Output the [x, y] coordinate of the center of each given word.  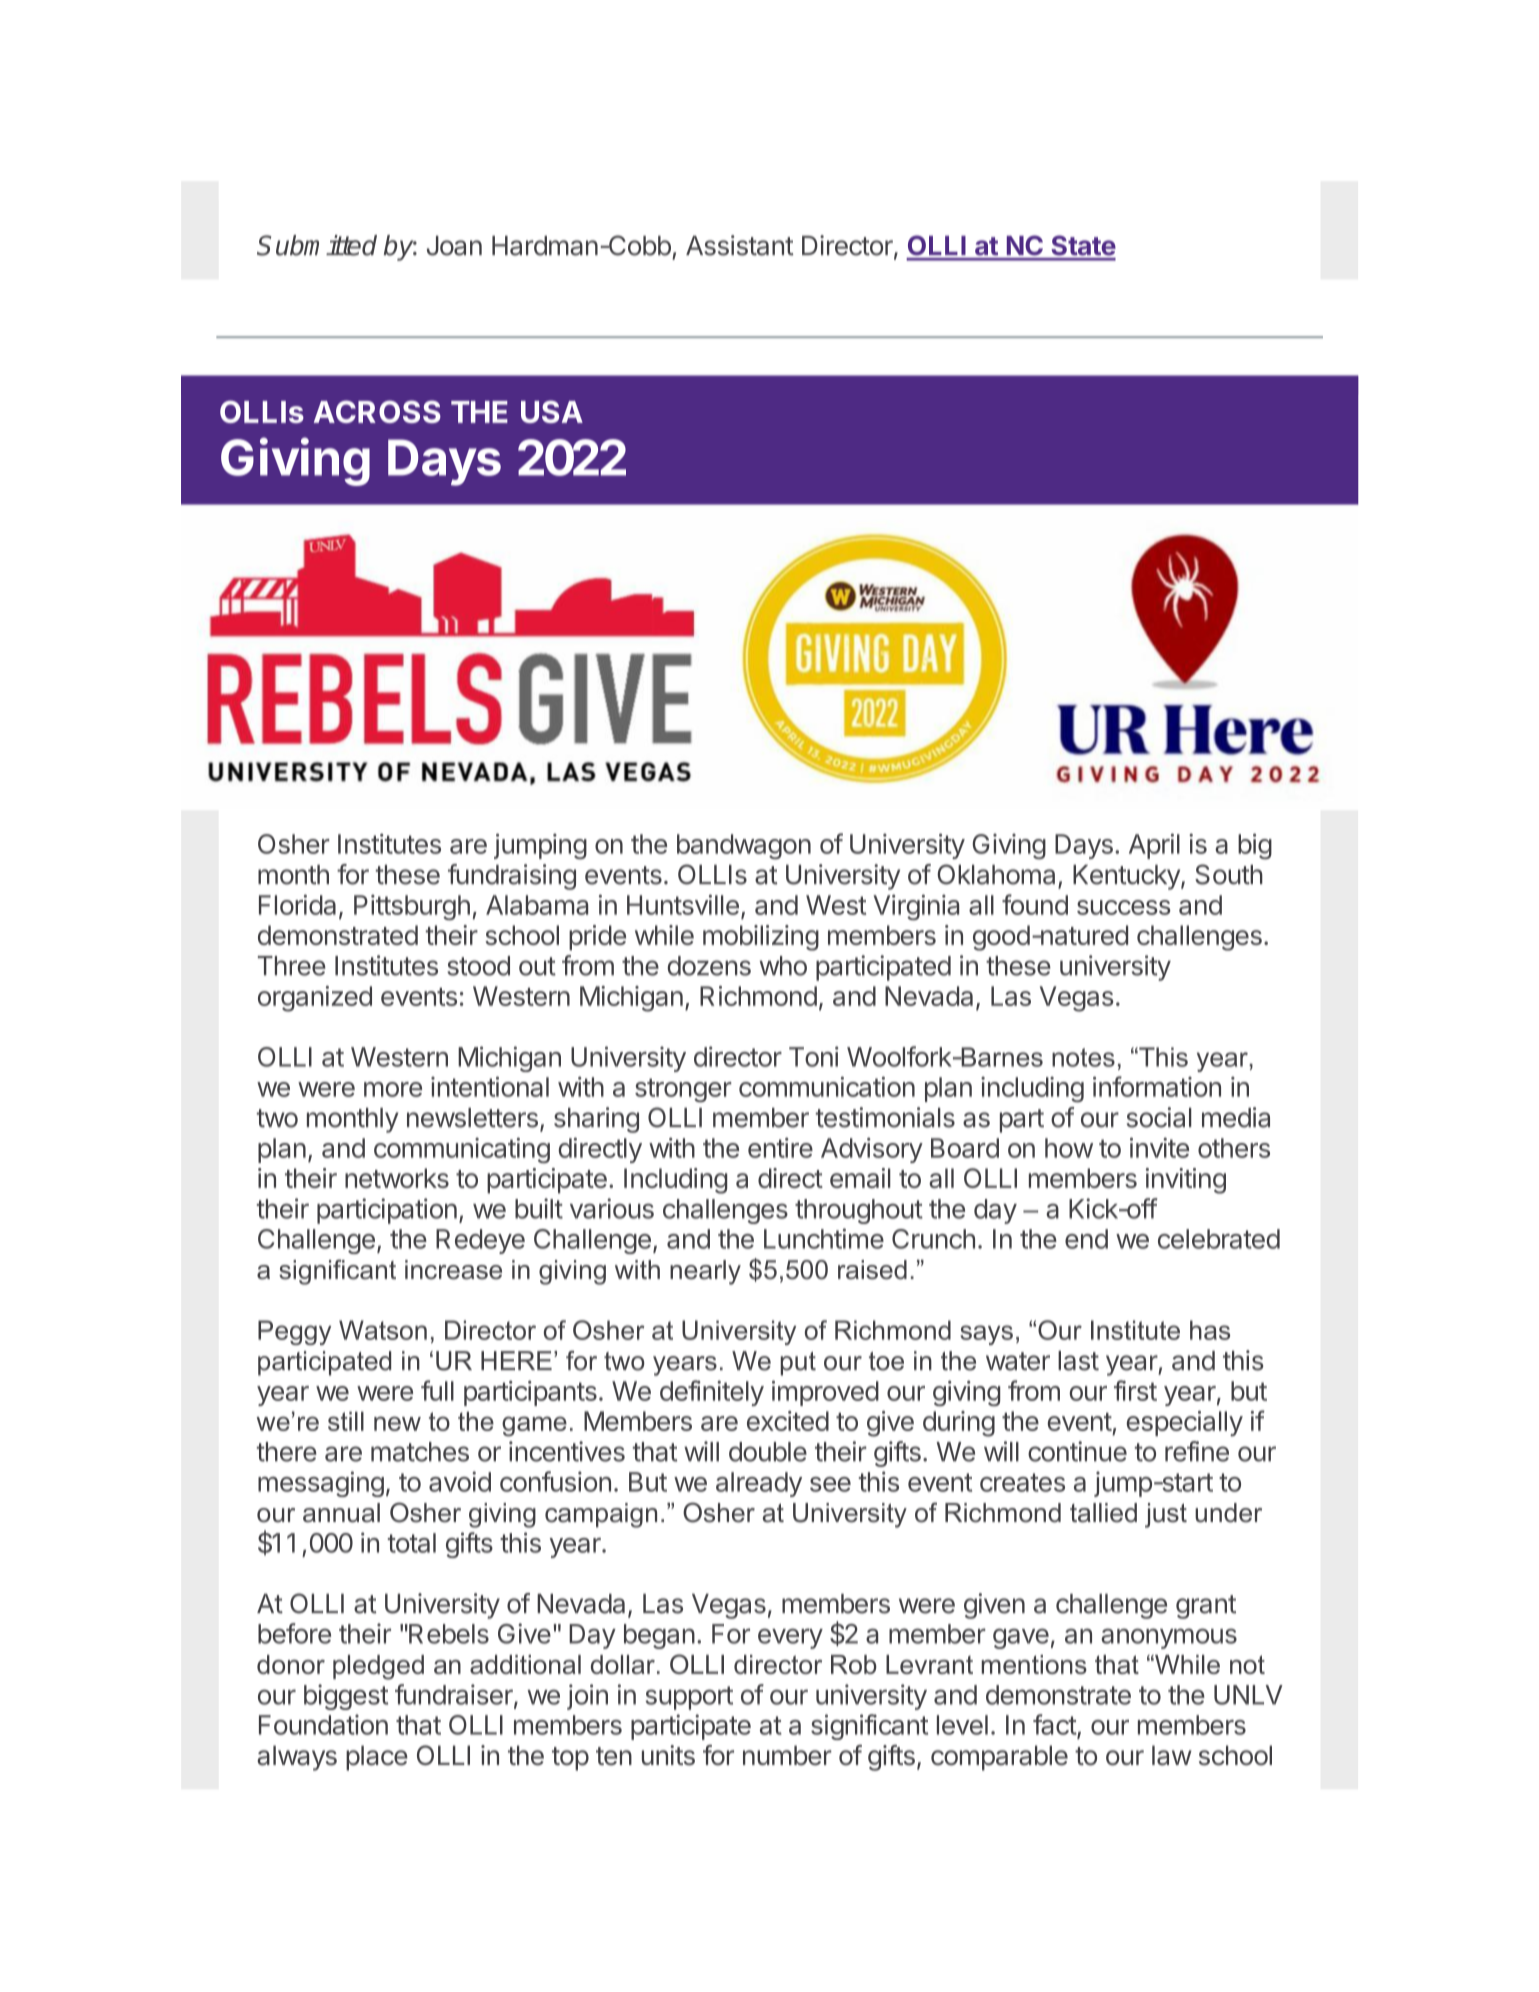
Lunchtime [824, 1238]
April [1154, 846]
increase [453, 1270]
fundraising [512, 877]
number [787, 1755]
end [1086, 1239]
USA [552, 411]
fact [1055, 1725]
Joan [454, 246]
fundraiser [455, 1695]
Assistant [740, 245]
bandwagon [744, 847]
